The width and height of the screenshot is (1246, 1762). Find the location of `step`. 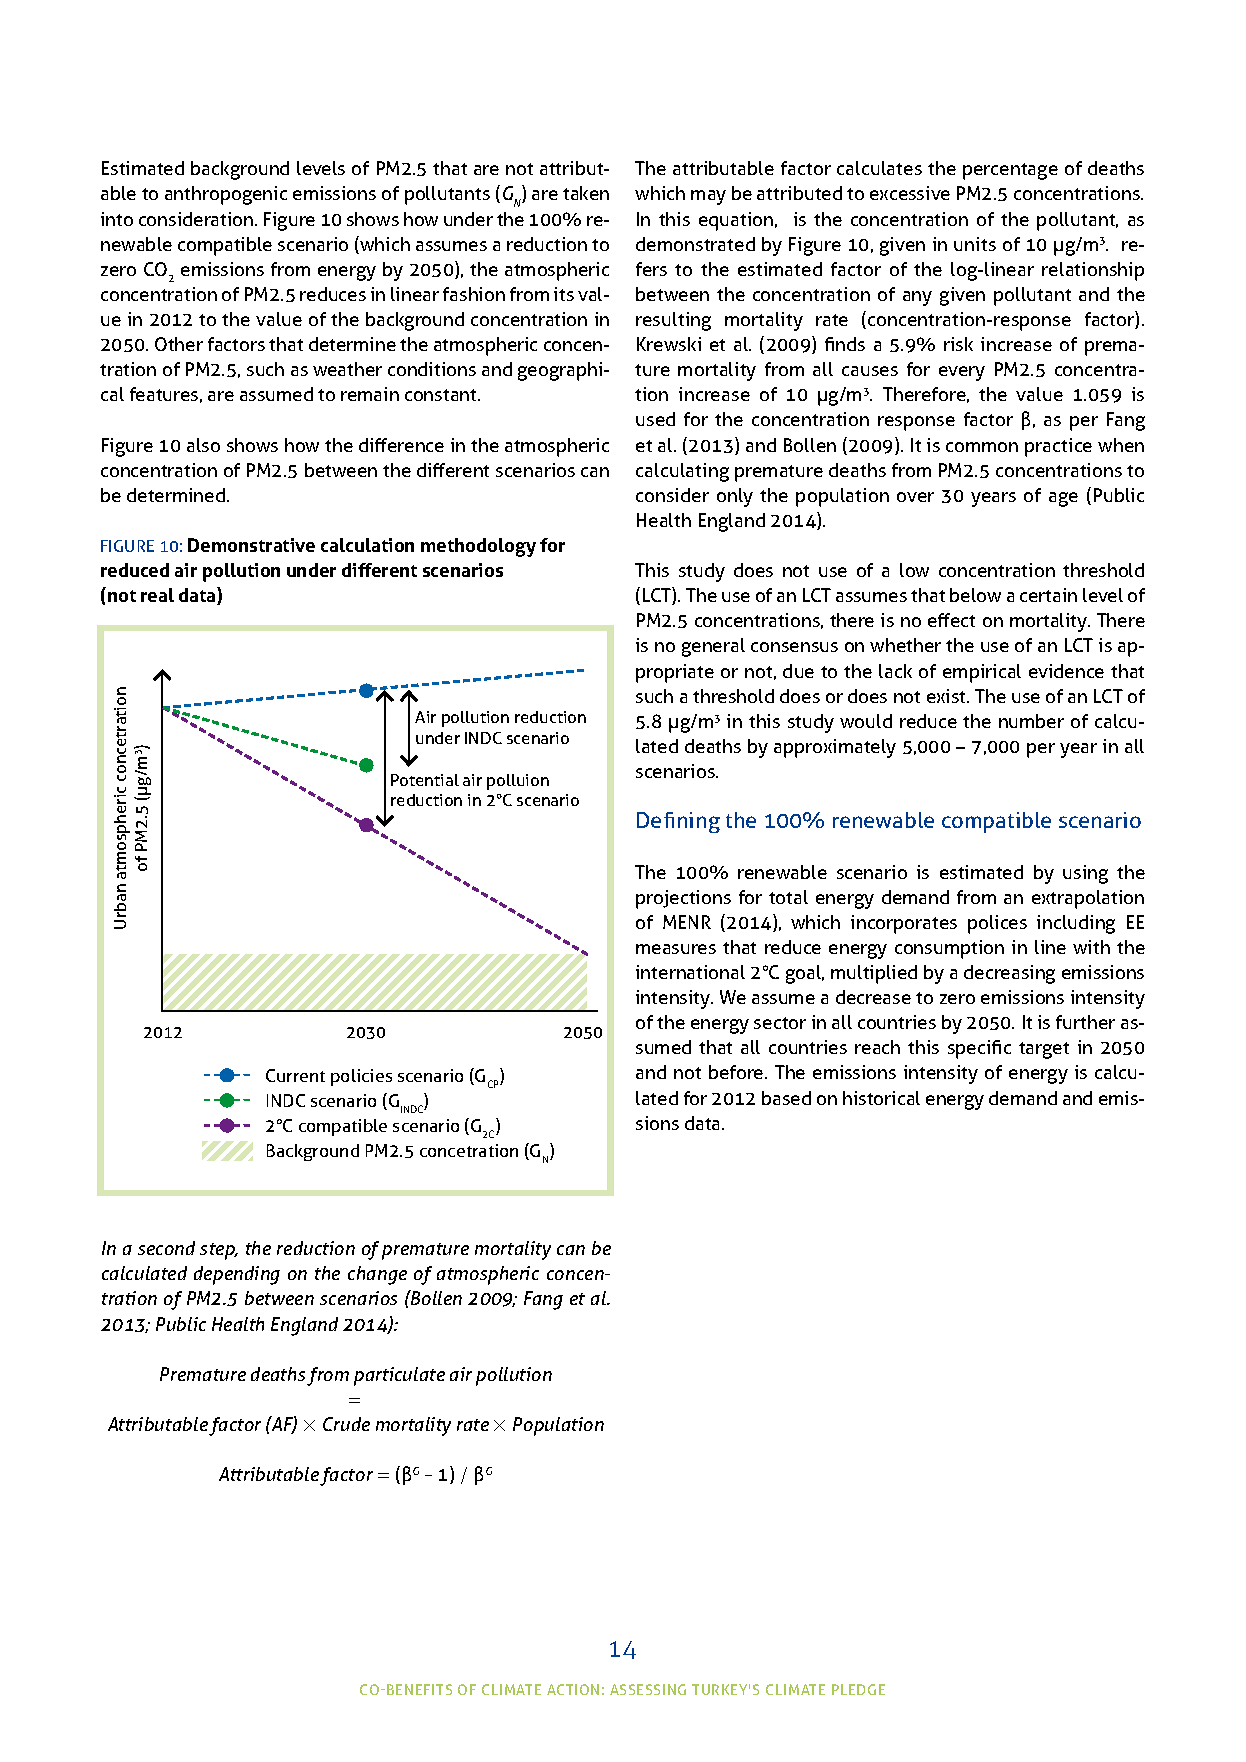

step is located at coordinates (218, 1251).
